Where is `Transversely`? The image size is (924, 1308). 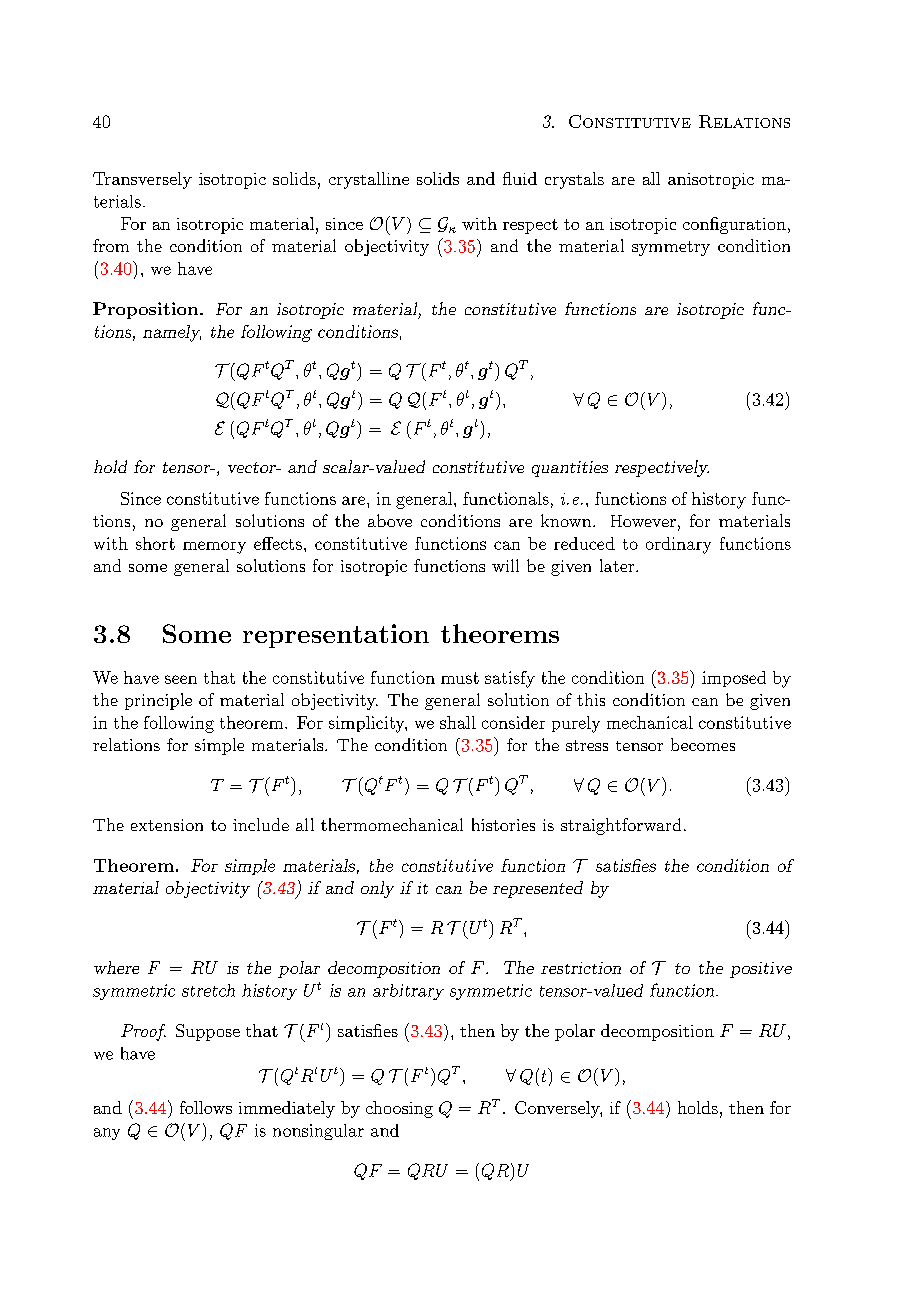 Transversely is located at coordinates (142, 180).
